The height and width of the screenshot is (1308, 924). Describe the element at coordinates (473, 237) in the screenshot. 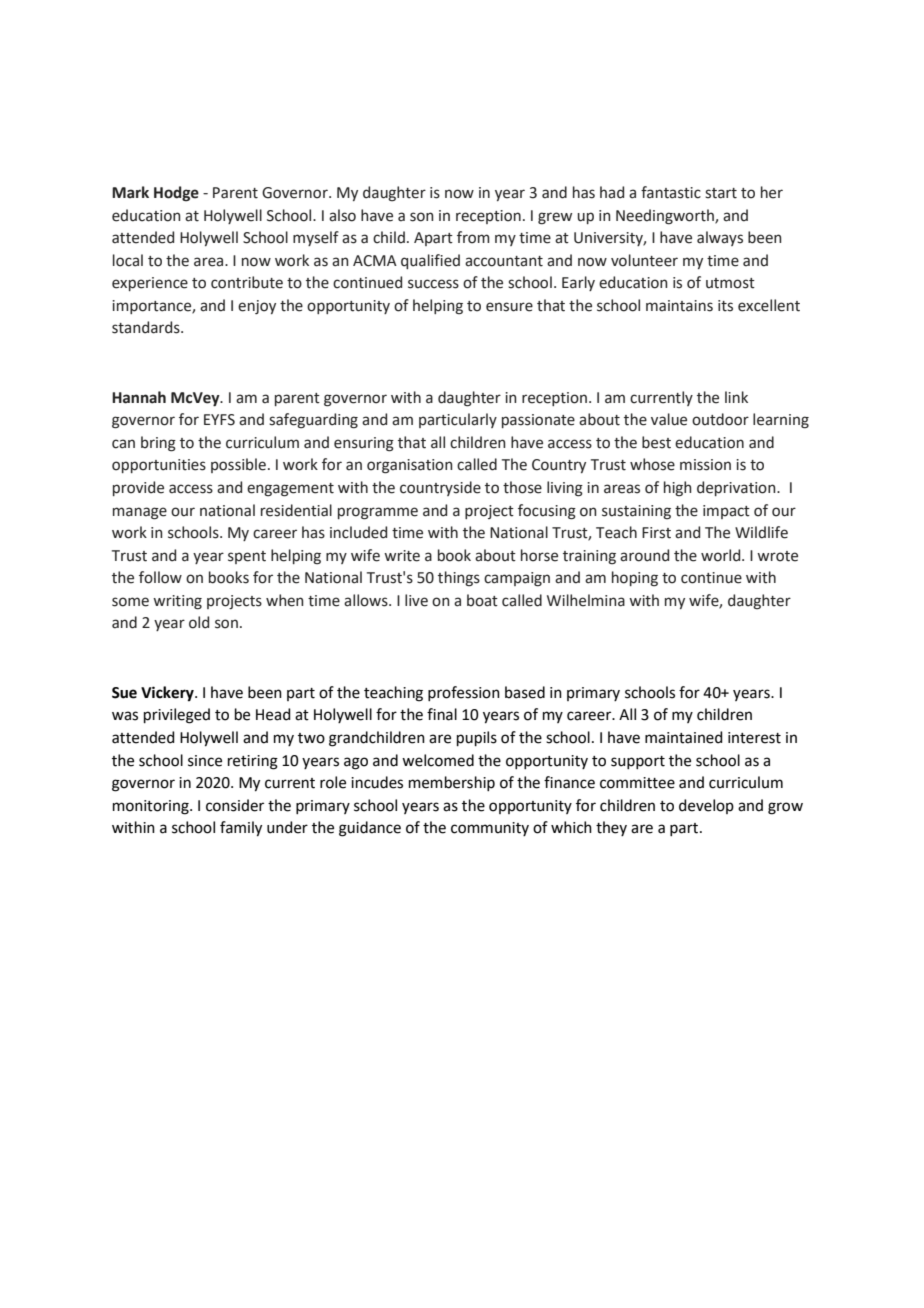

I see `from` at that location.
